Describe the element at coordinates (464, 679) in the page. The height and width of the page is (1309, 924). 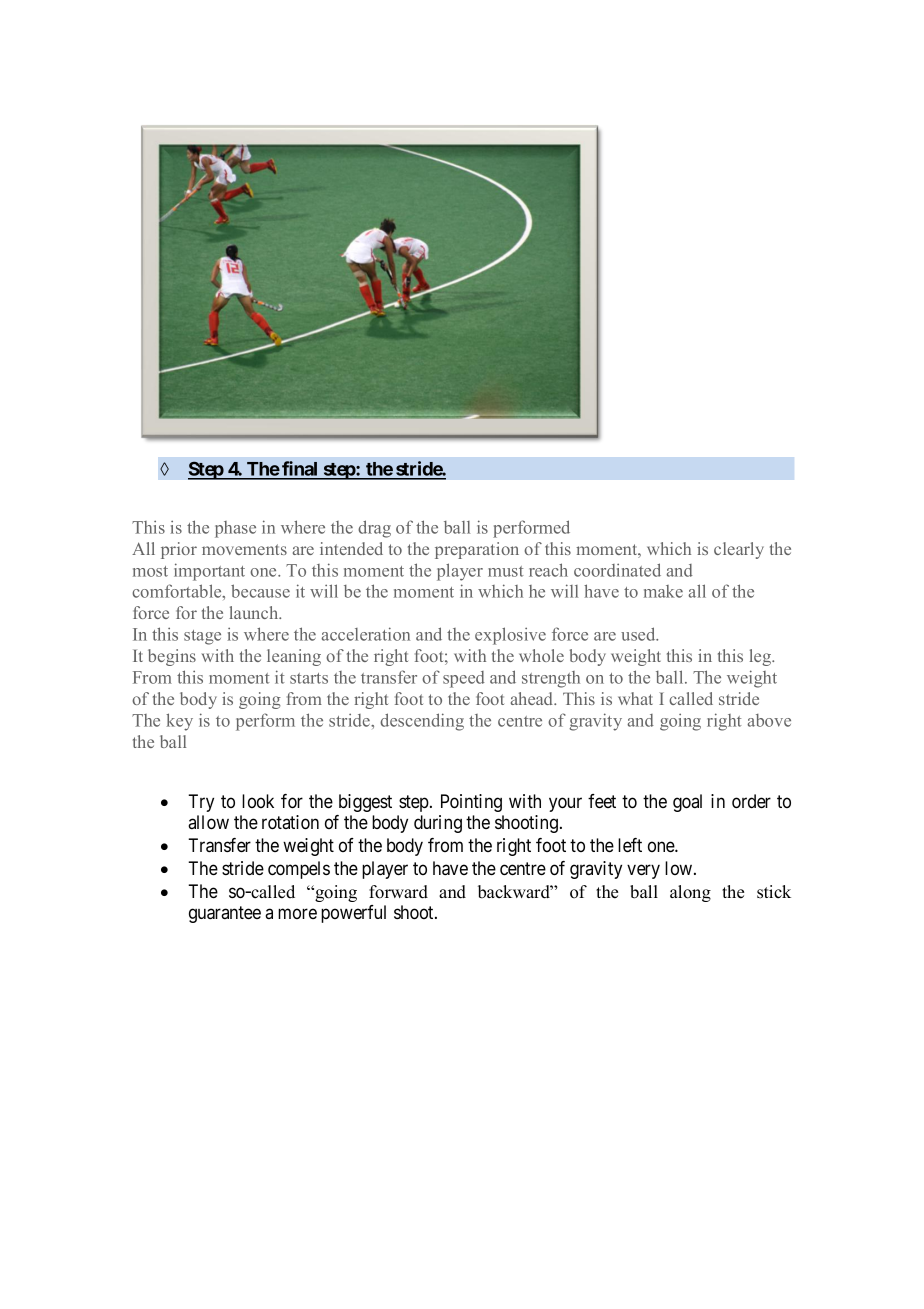
I see `speed` at that location.
